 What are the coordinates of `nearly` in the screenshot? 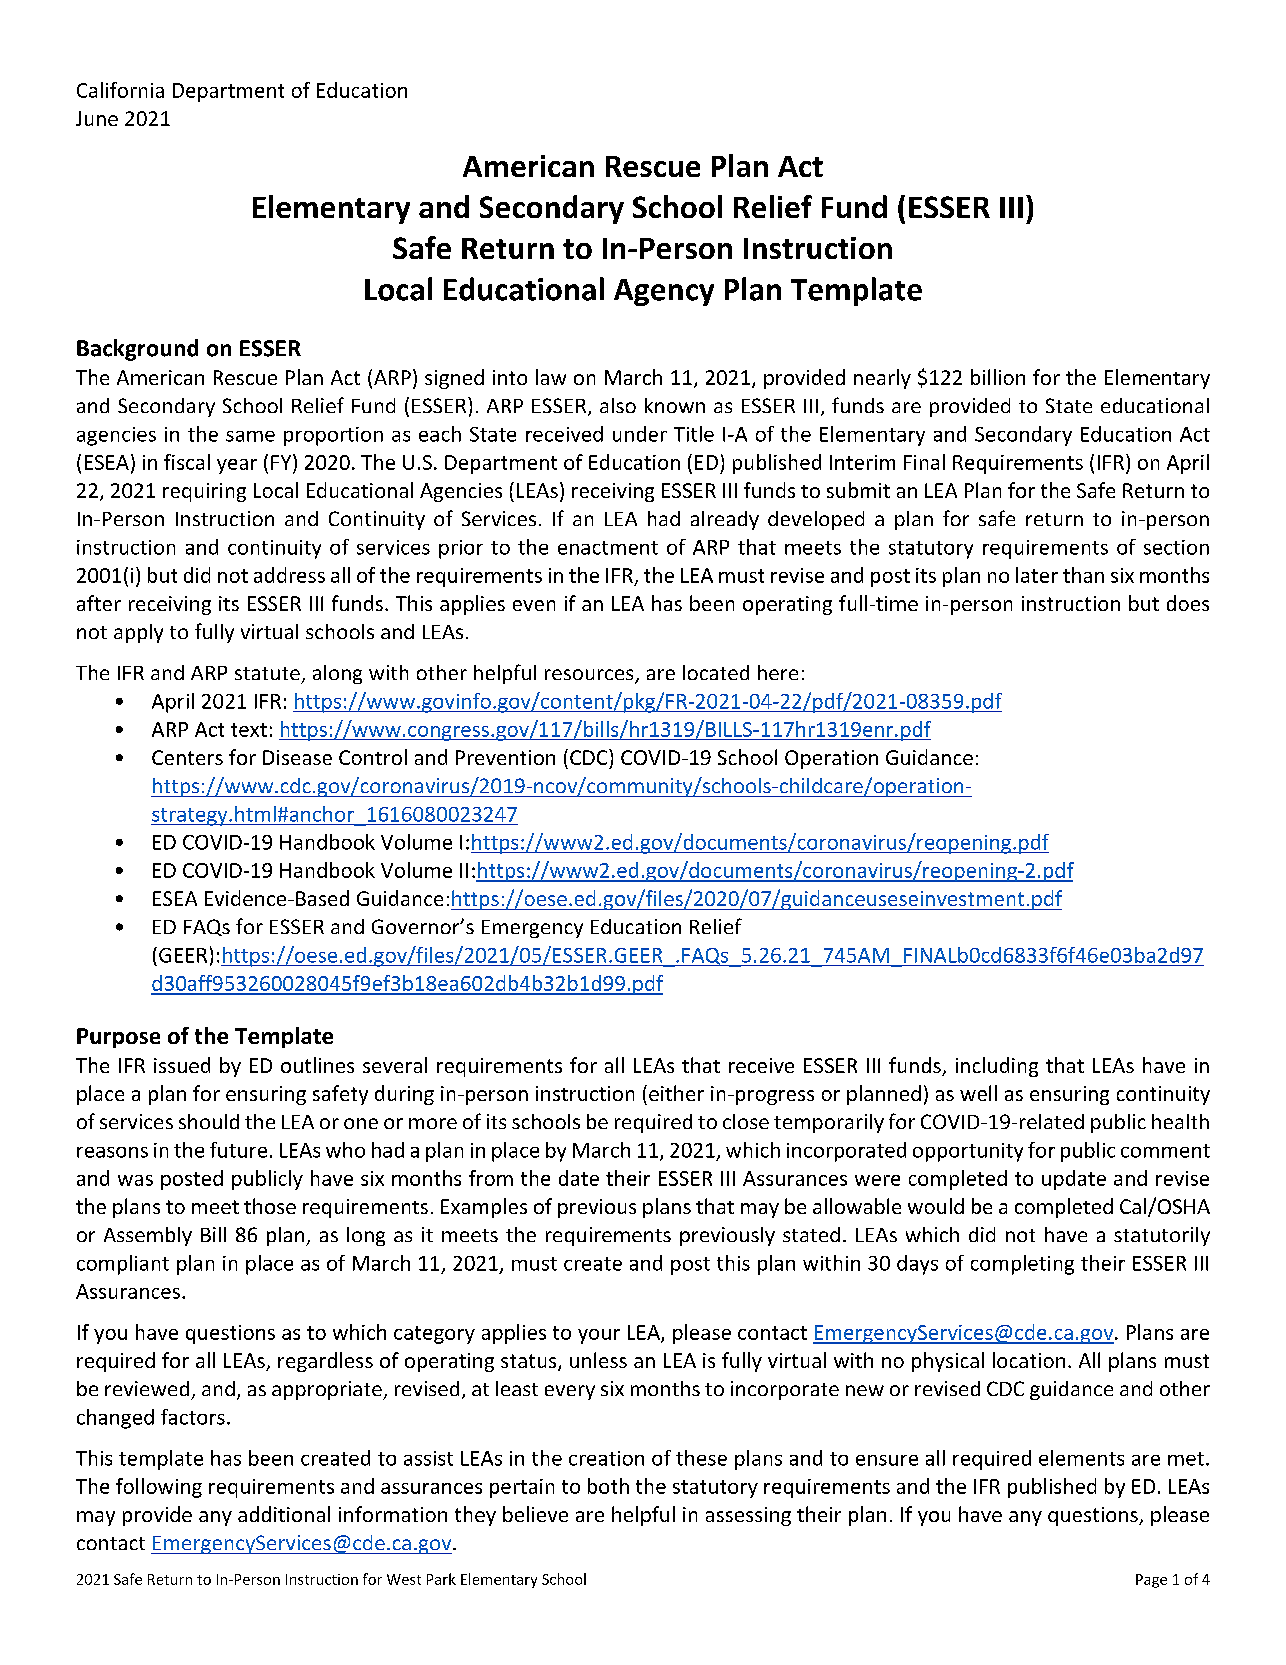 It's located at (882, 379).
